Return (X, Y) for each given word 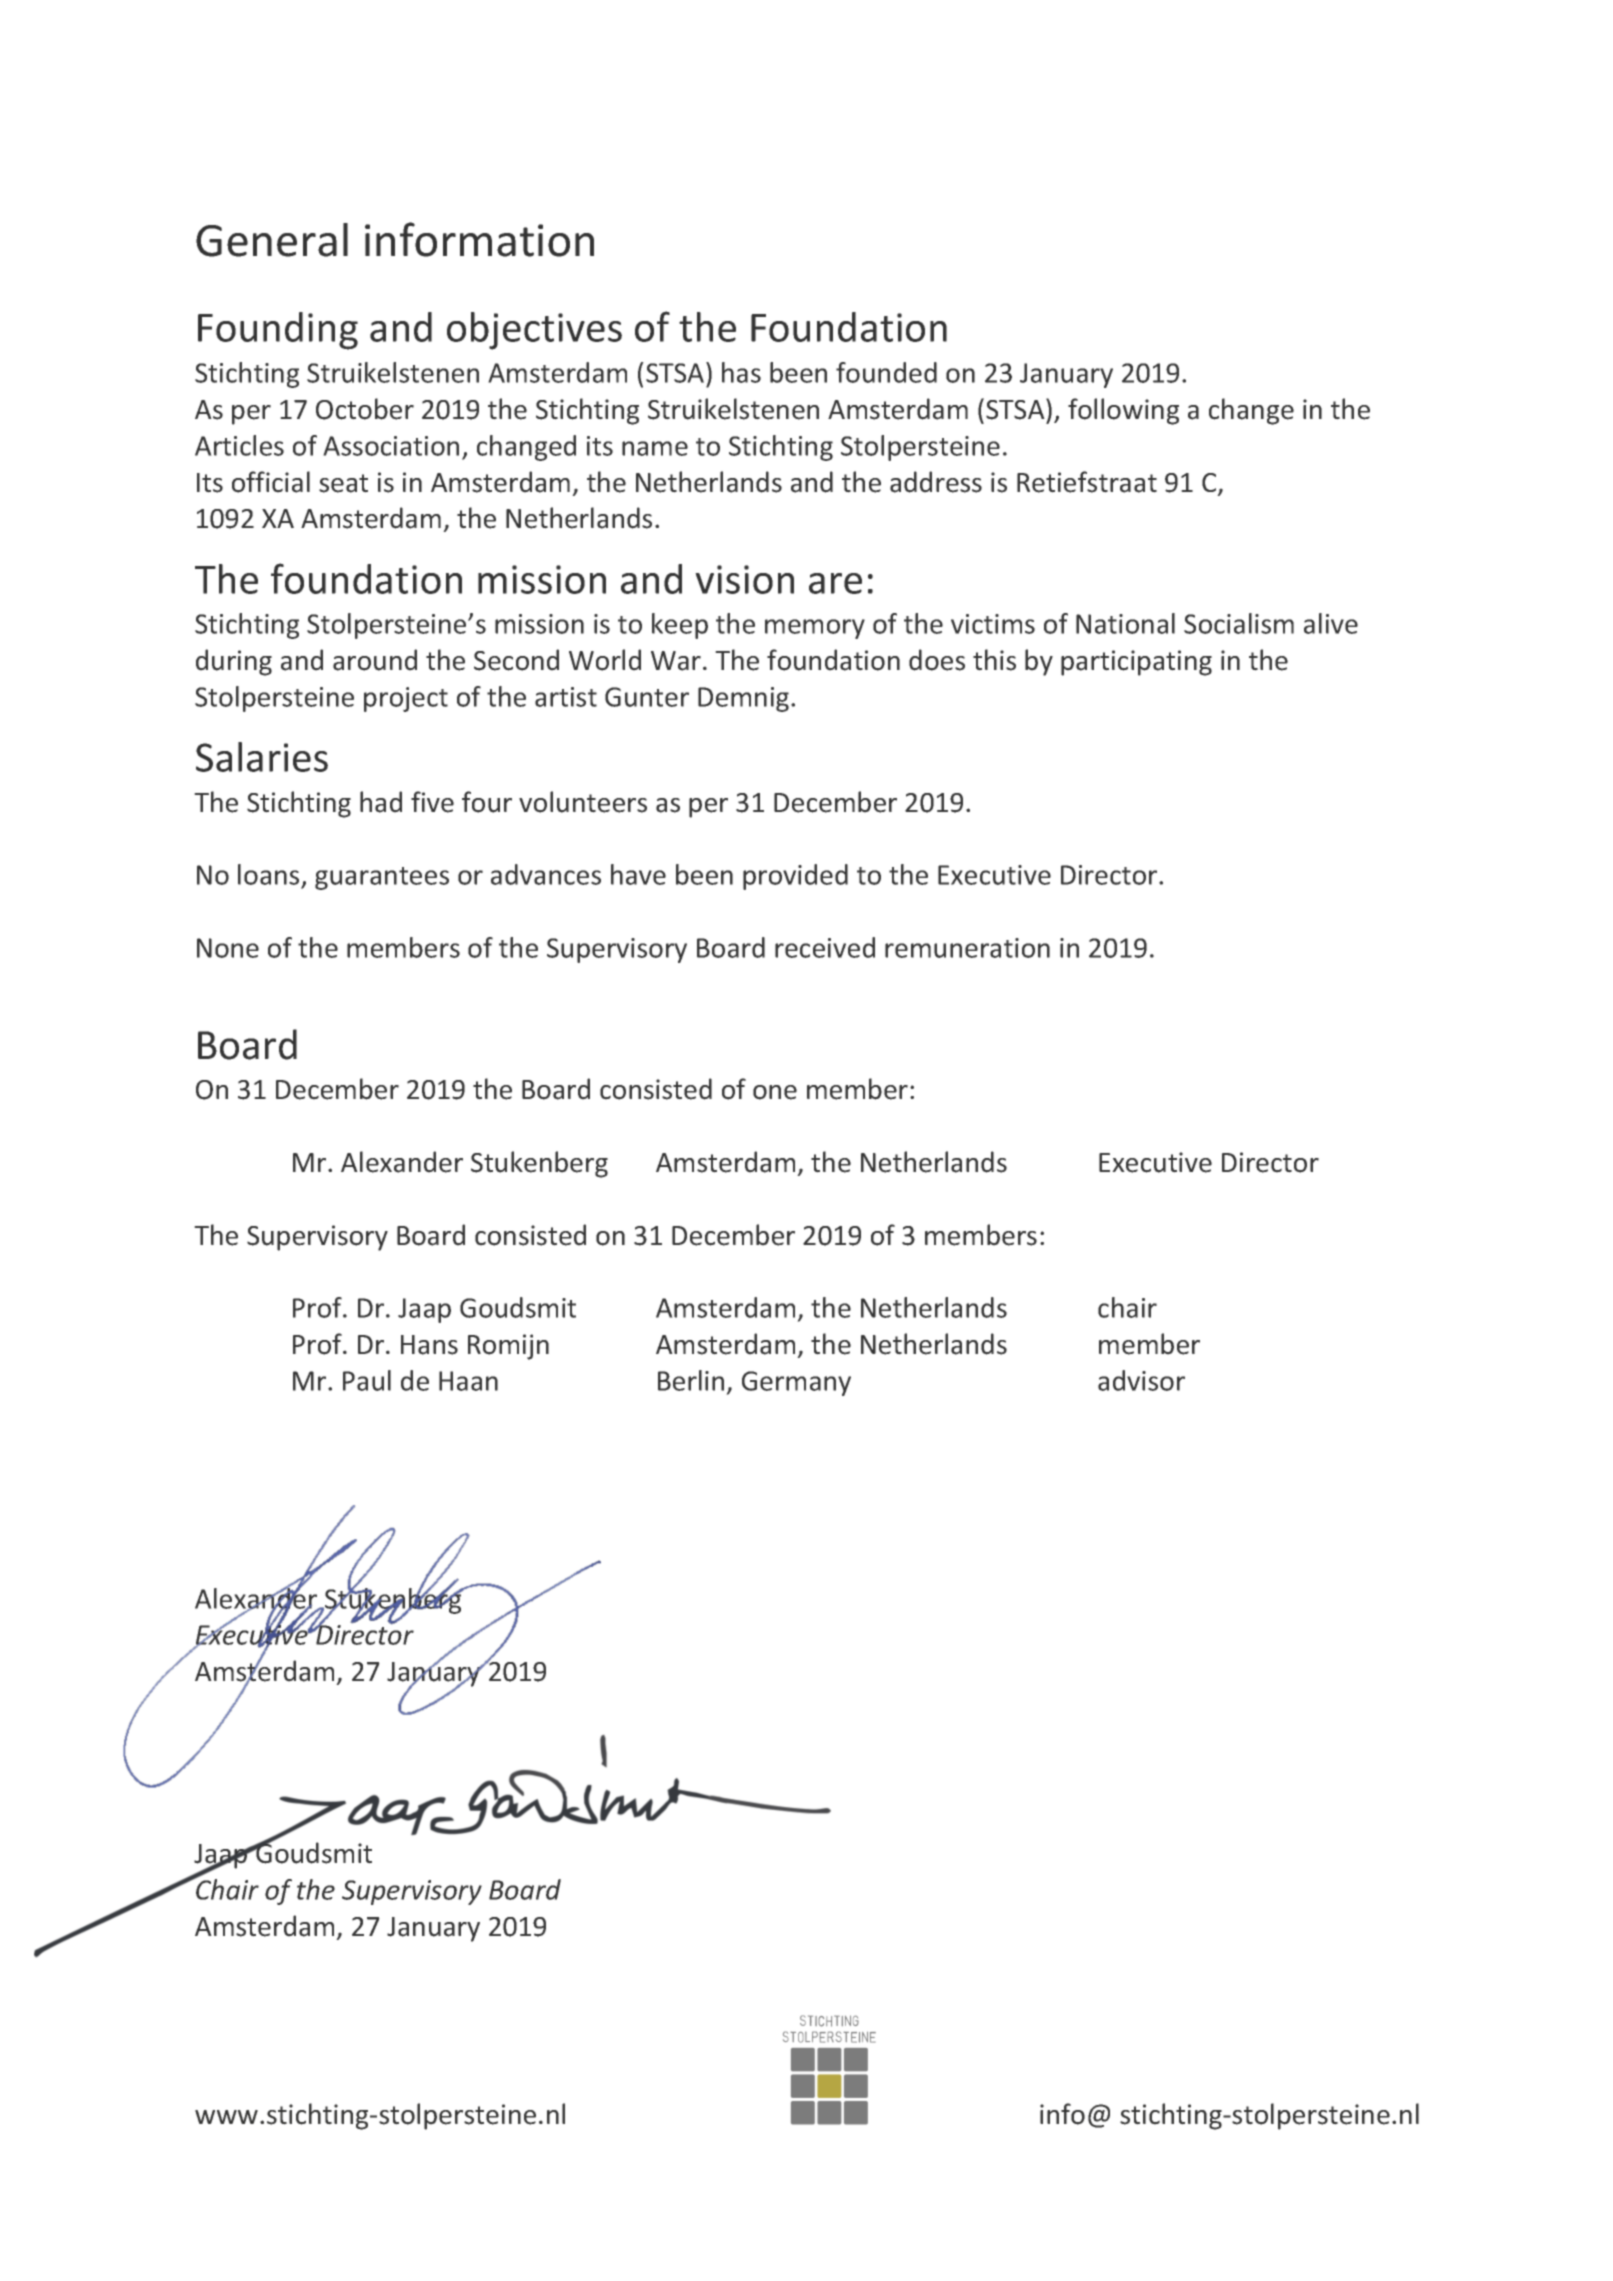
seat (343, 483)
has (741, 372)
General (272, 240)
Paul (367, 1380)
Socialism (1239, 623)
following (1123, 411)
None (228, 948)
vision (744, 579)
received (825, 947)
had (381, 802)
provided (795, 877)
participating (1136, 663)
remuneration (967, 948)
